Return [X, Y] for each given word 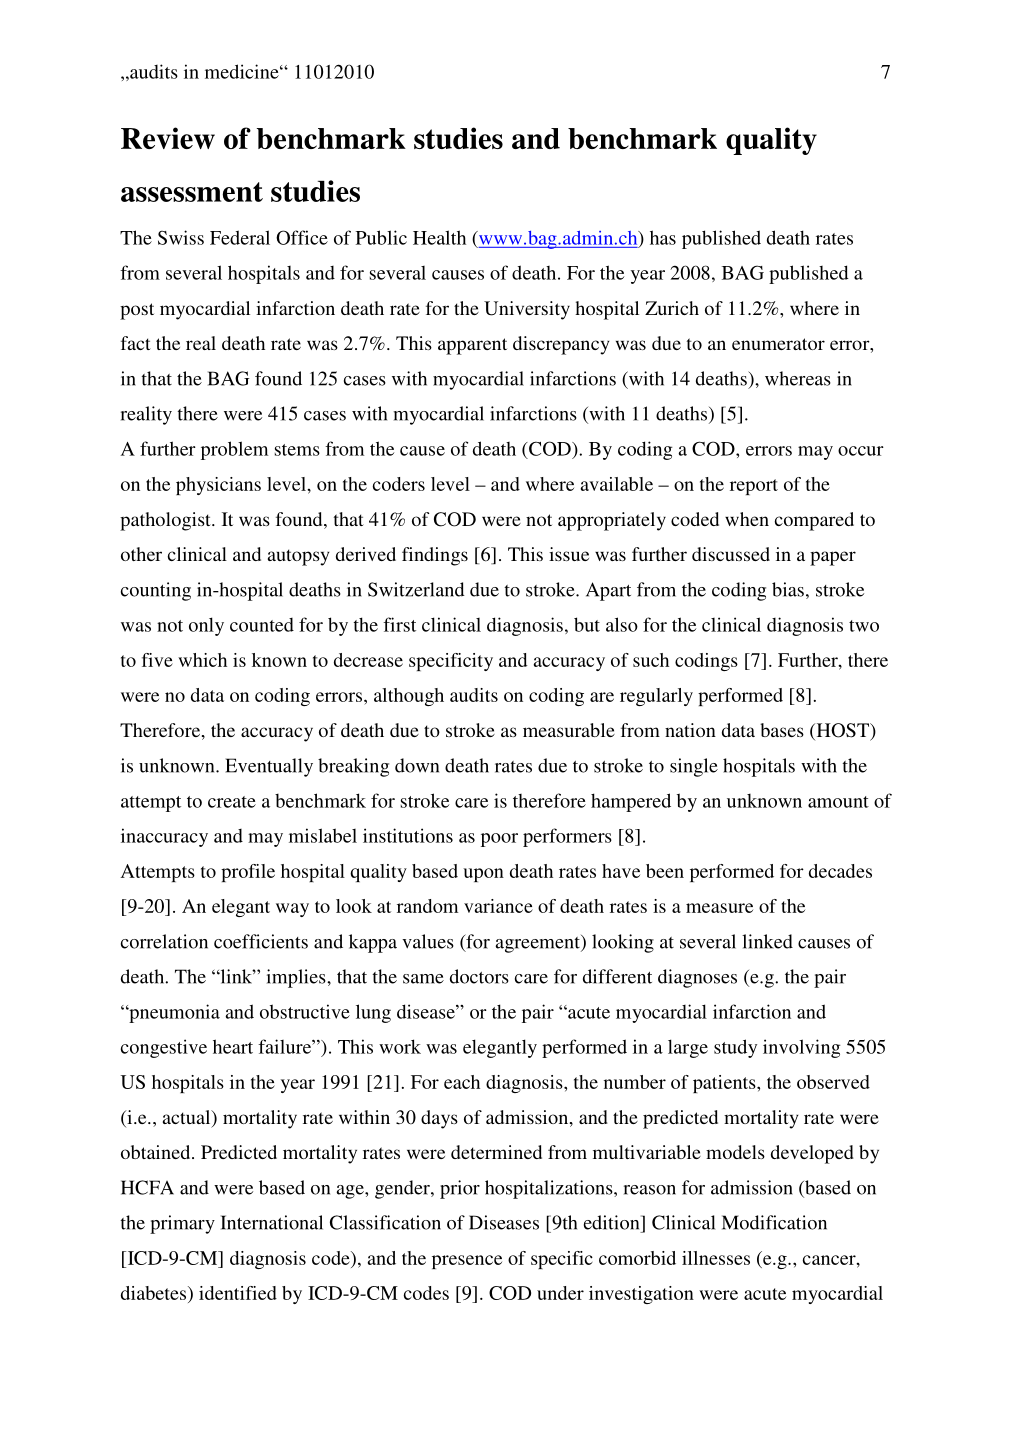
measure [719, 908]
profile [248, 873]
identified [238, 1293]
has [663, 237]
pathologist [166, 521]
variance [498, 906]
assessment [192, 192]
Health [439, 237]
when [747, 519]
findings [435, 556]
